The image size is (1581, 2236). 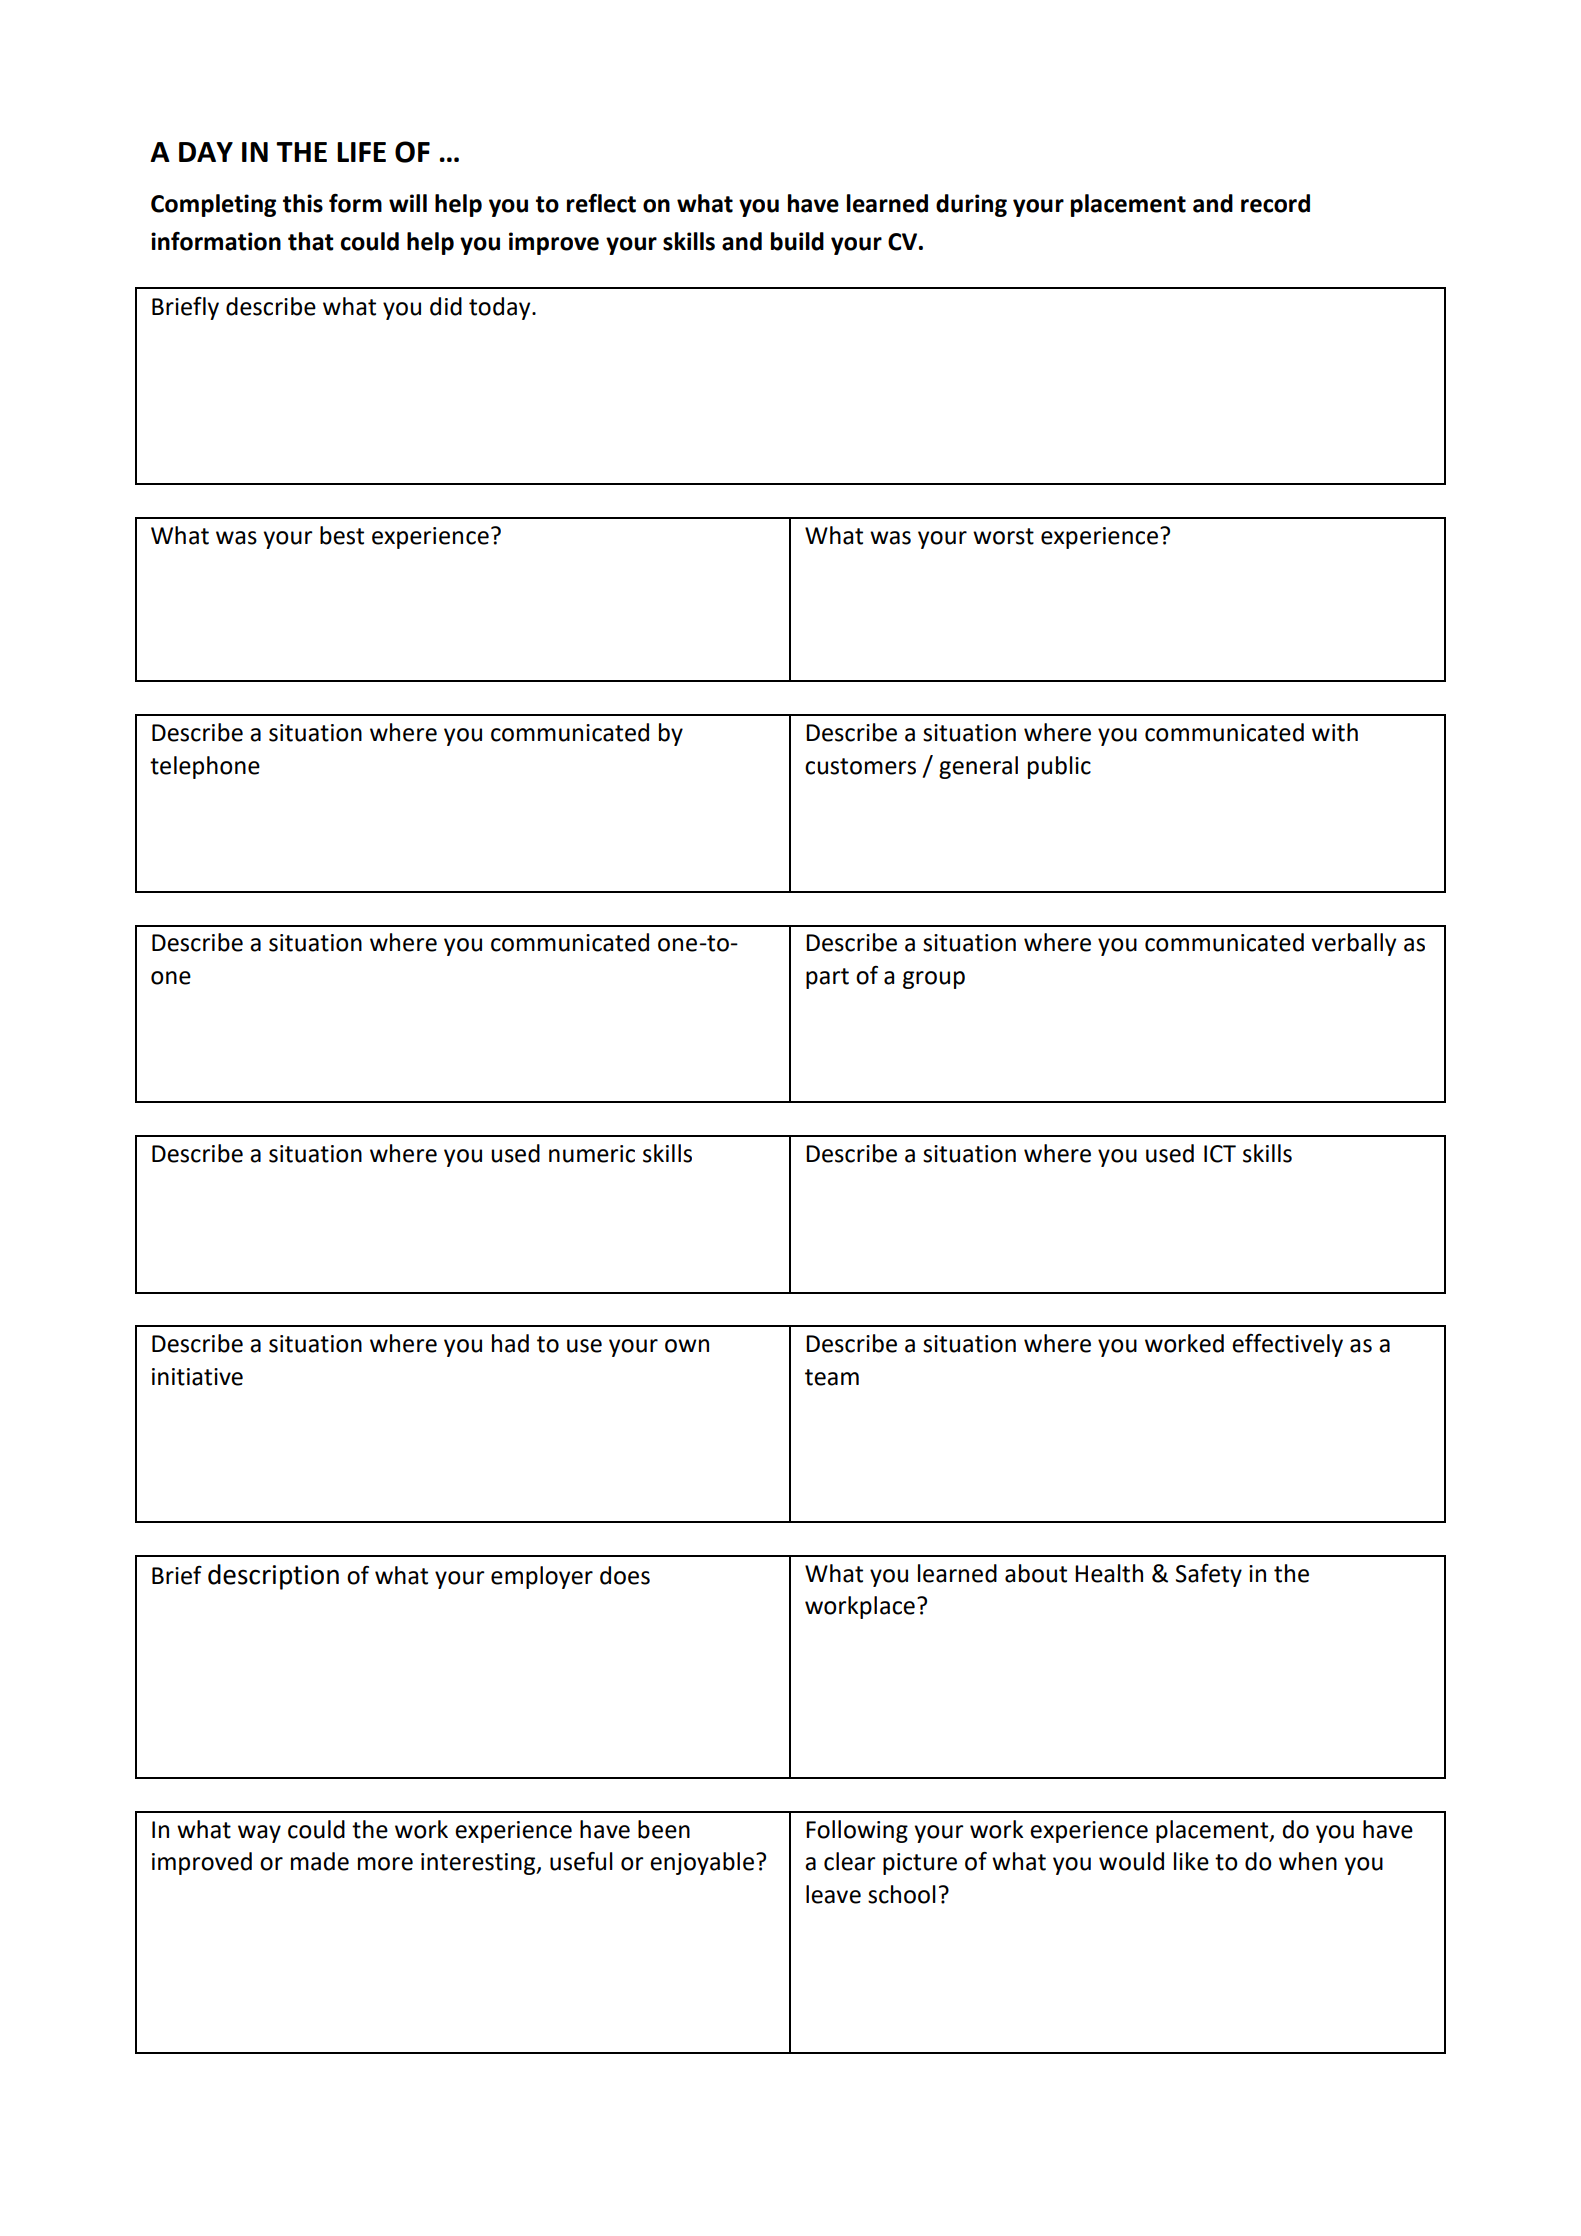 What do you see at coordinates (205, 767) in the screenshot?
I see `telephone` at bounding box center [205, 767].
